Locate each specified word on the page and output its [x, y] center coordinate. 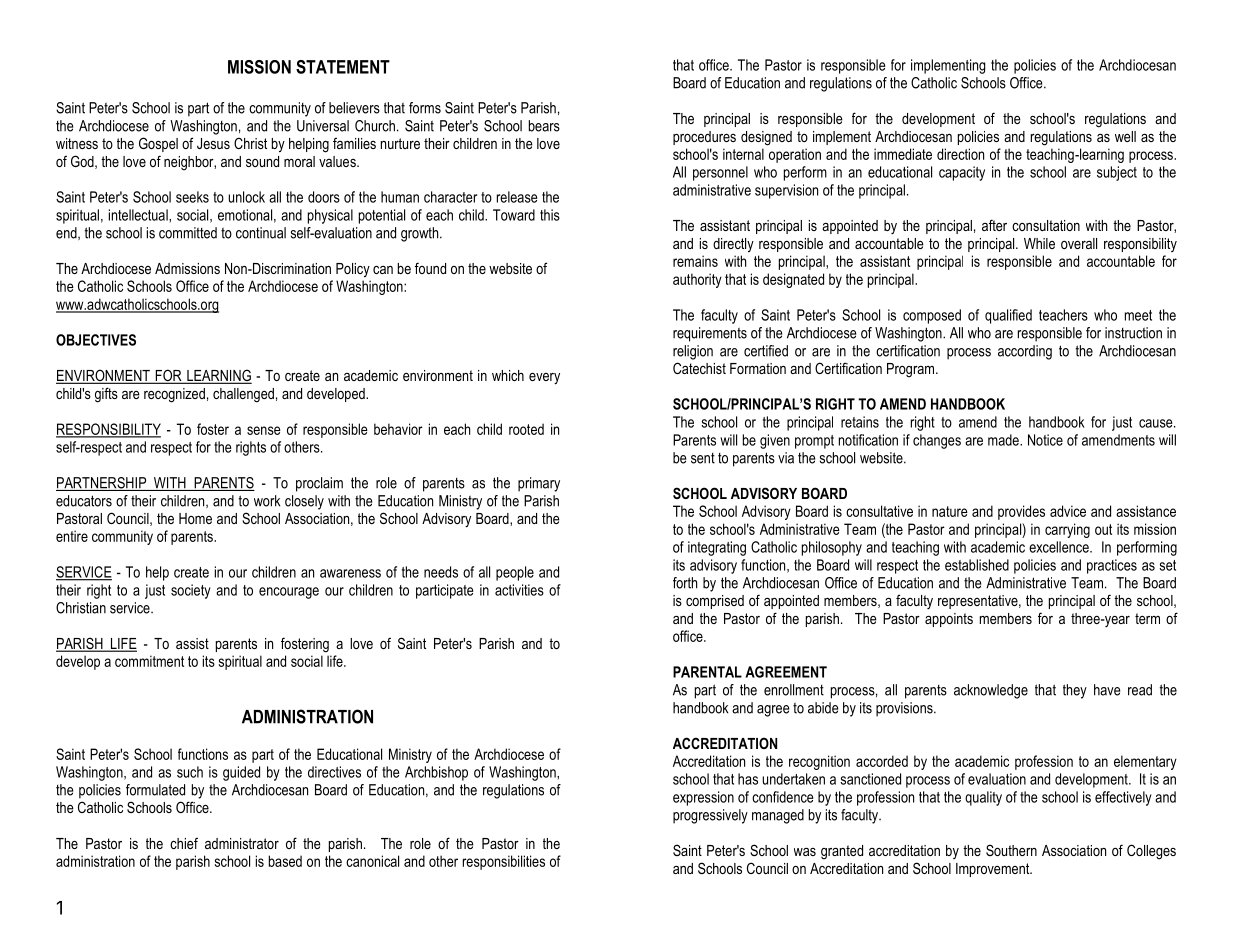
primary [539, 484]
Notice [1045, 440]
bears [544, 126]
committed [188, 233]
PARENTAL [707, 672]
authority [697, 280]
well [1125, 136]
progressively [710, 816]
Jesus [213, 143]
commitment [149, 661]
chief [184, 843]
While [1039, 243]
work [267, 501]
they [1075, 691]
